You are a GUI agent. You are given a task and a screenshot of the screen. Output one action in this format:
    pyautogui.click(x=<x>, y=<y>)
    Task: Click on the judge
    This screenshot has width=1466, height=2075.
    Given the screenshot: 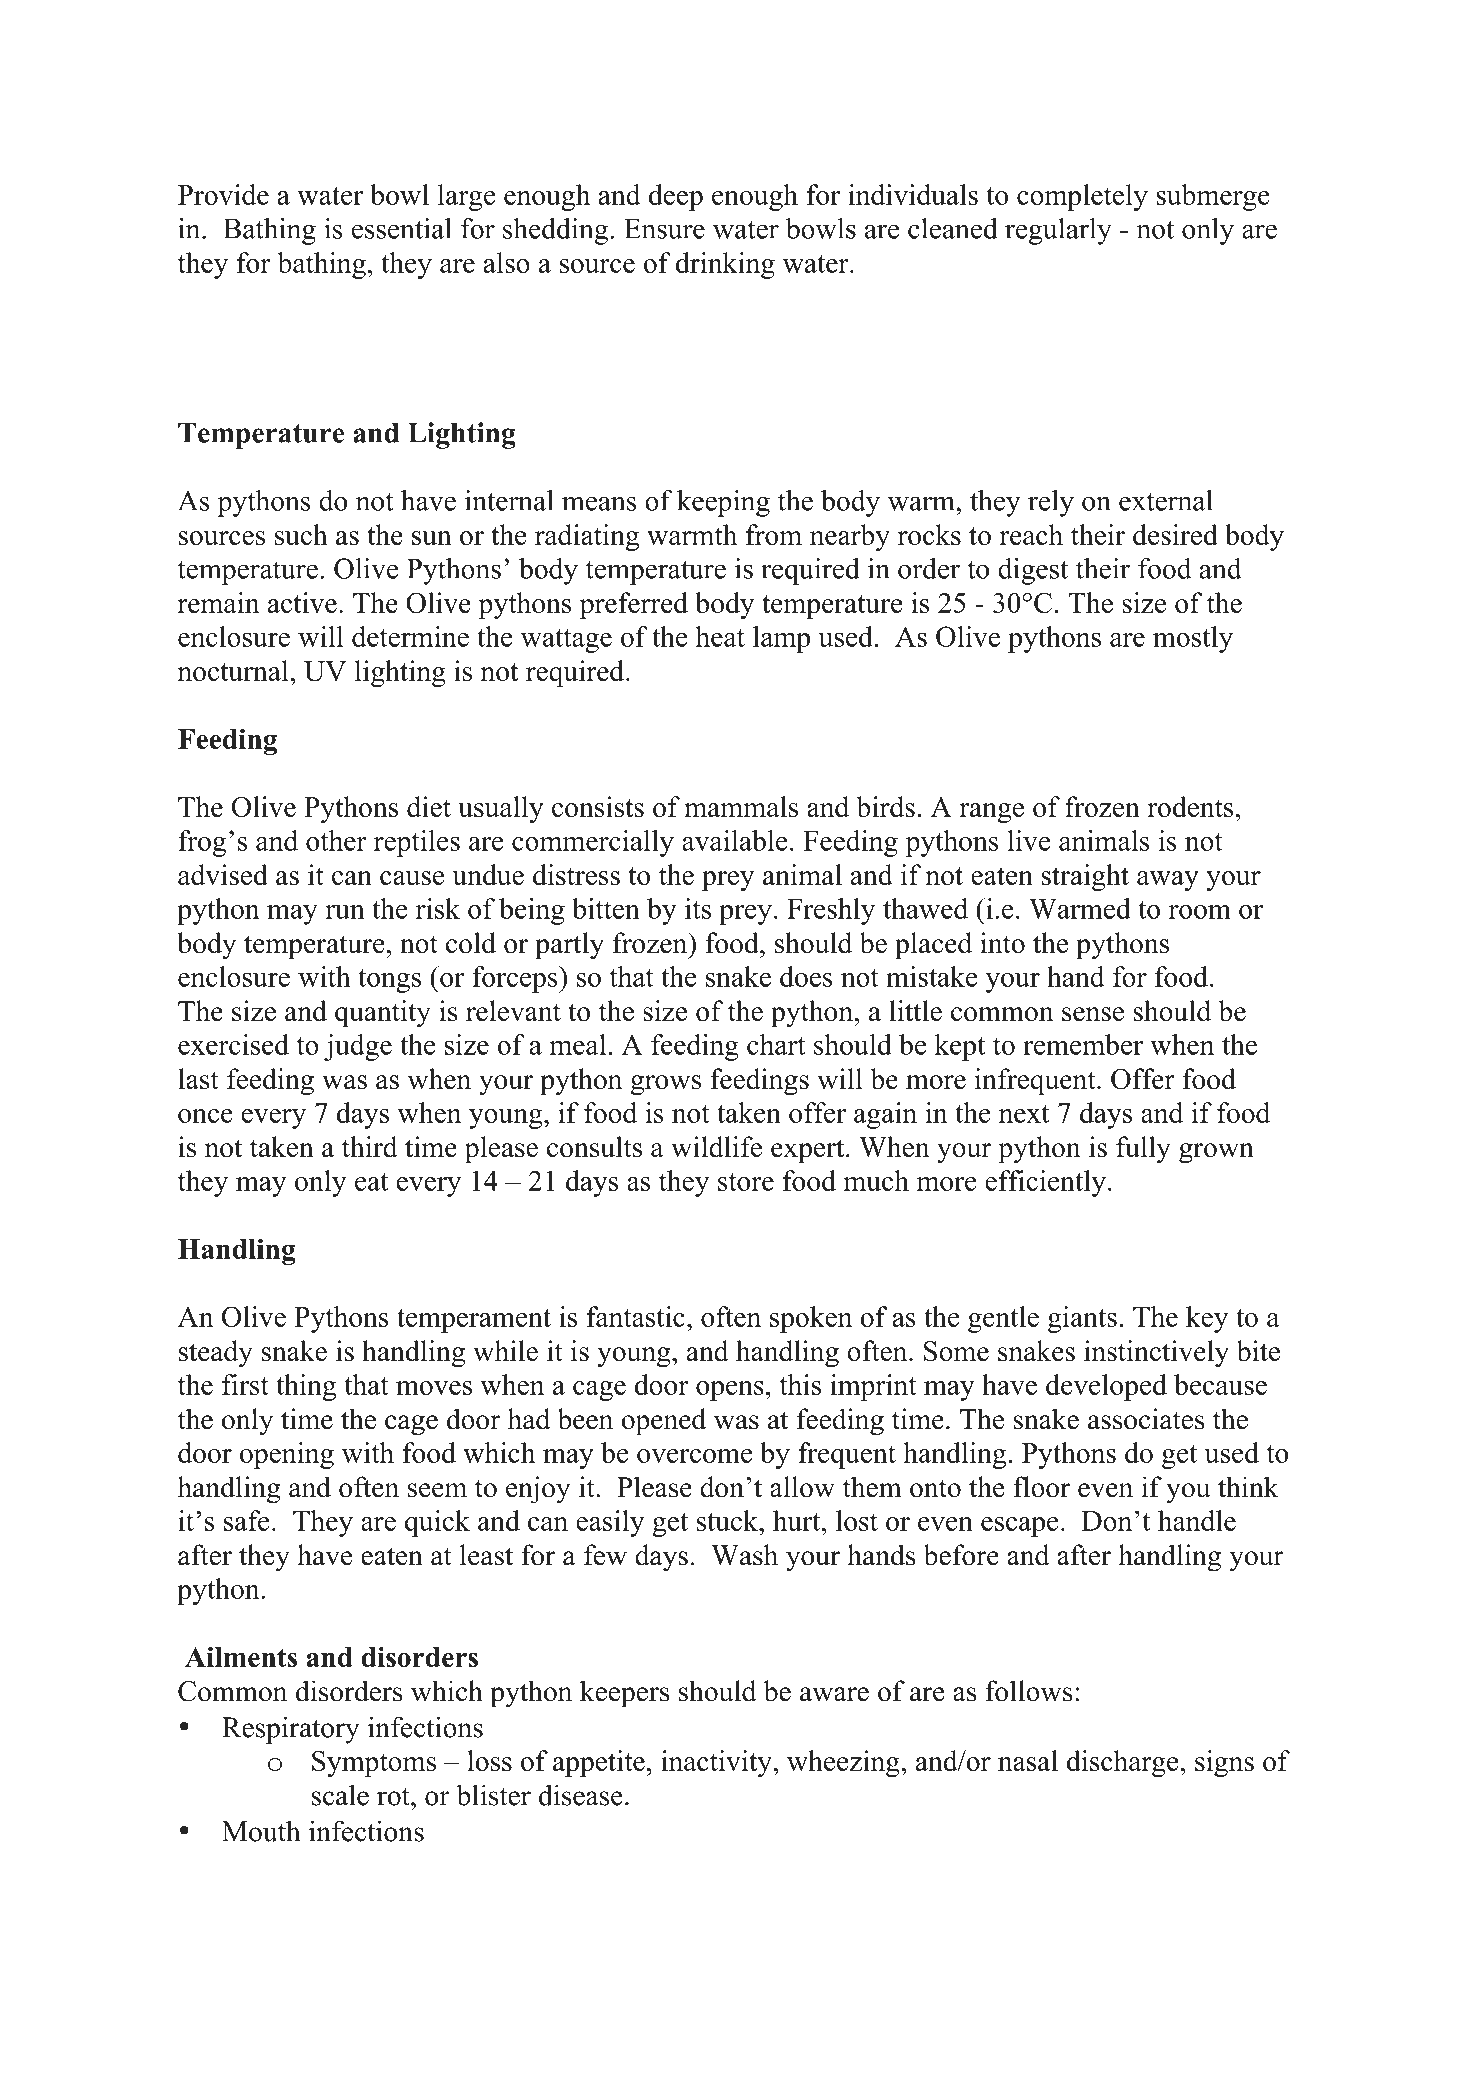 What is the action you would take?
    pyautogui.click(x=358, y=1047)
